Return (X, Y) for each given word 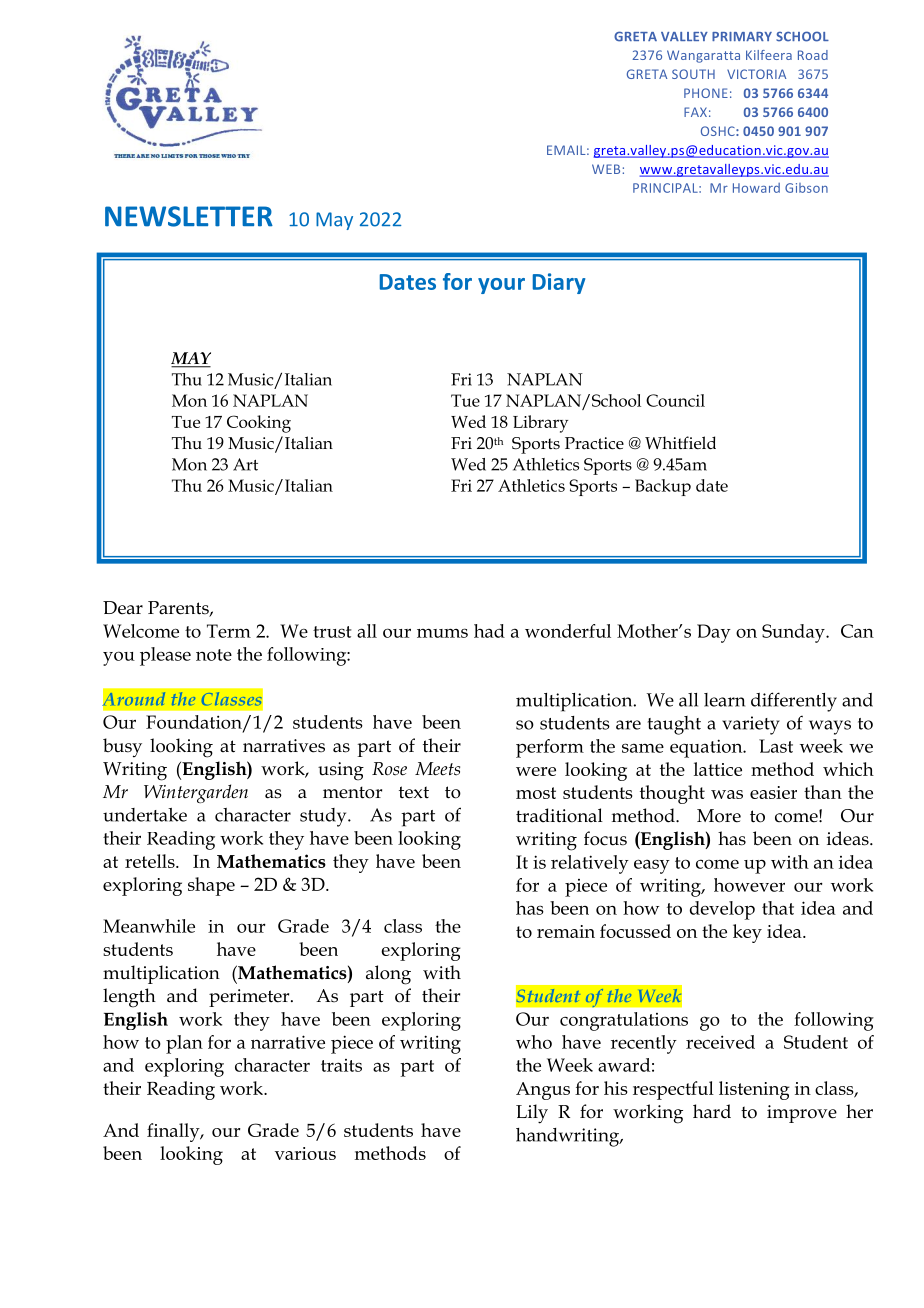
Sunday (794, 633)
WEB (606, 169)
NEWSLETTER (189, 216)
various (305, 1153)
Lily (532, 1114)
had (489, 631)
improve (802, 1114)
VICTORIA (756, 74)
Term (229, 631)
